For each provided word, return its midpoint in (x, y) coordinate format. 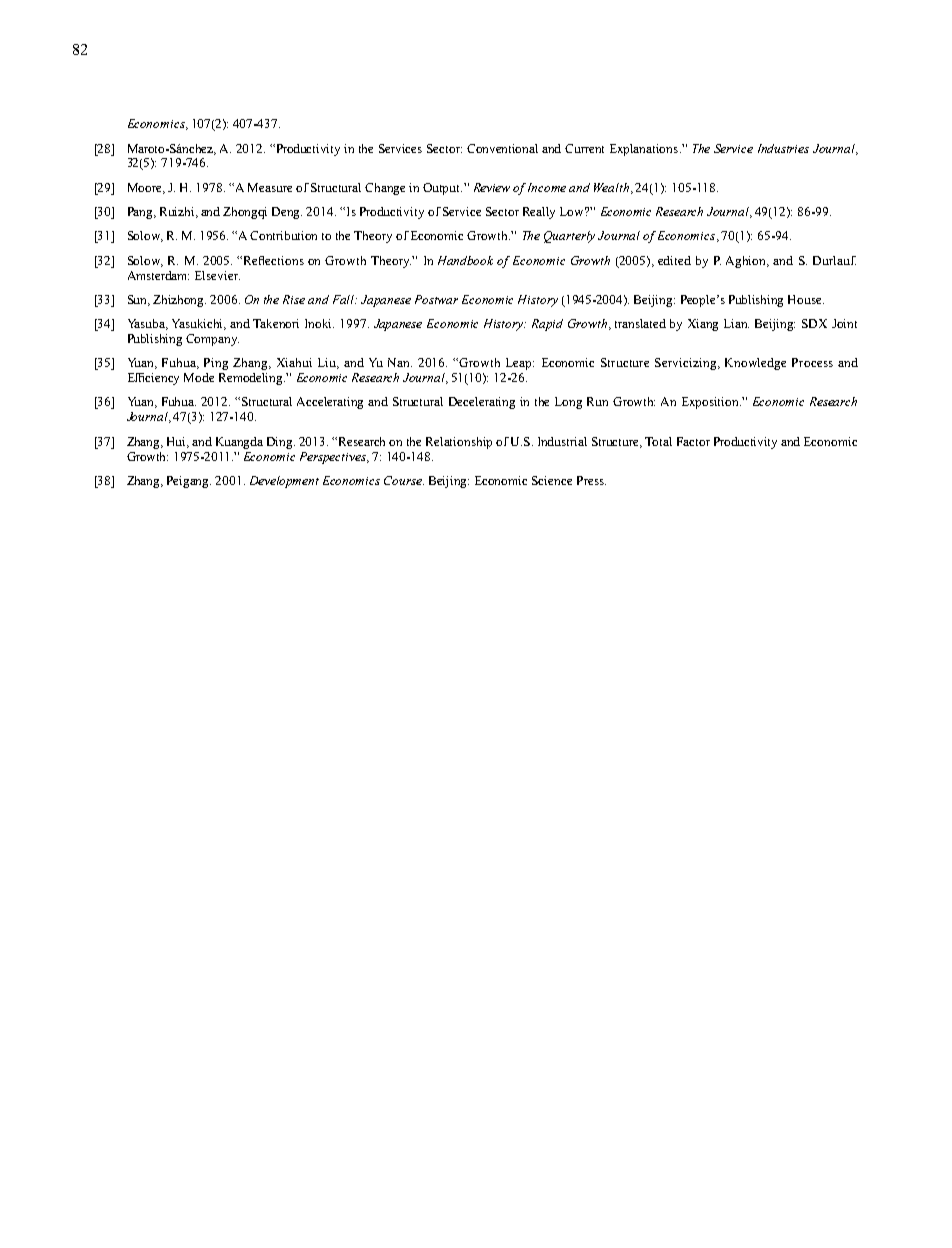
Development (284, 482)
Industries (783, 148)
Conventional (502, 148)
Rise (294, 299)
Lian (736, 323)
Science (552, 480)
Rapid (547, 325)
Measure (270, 187)
